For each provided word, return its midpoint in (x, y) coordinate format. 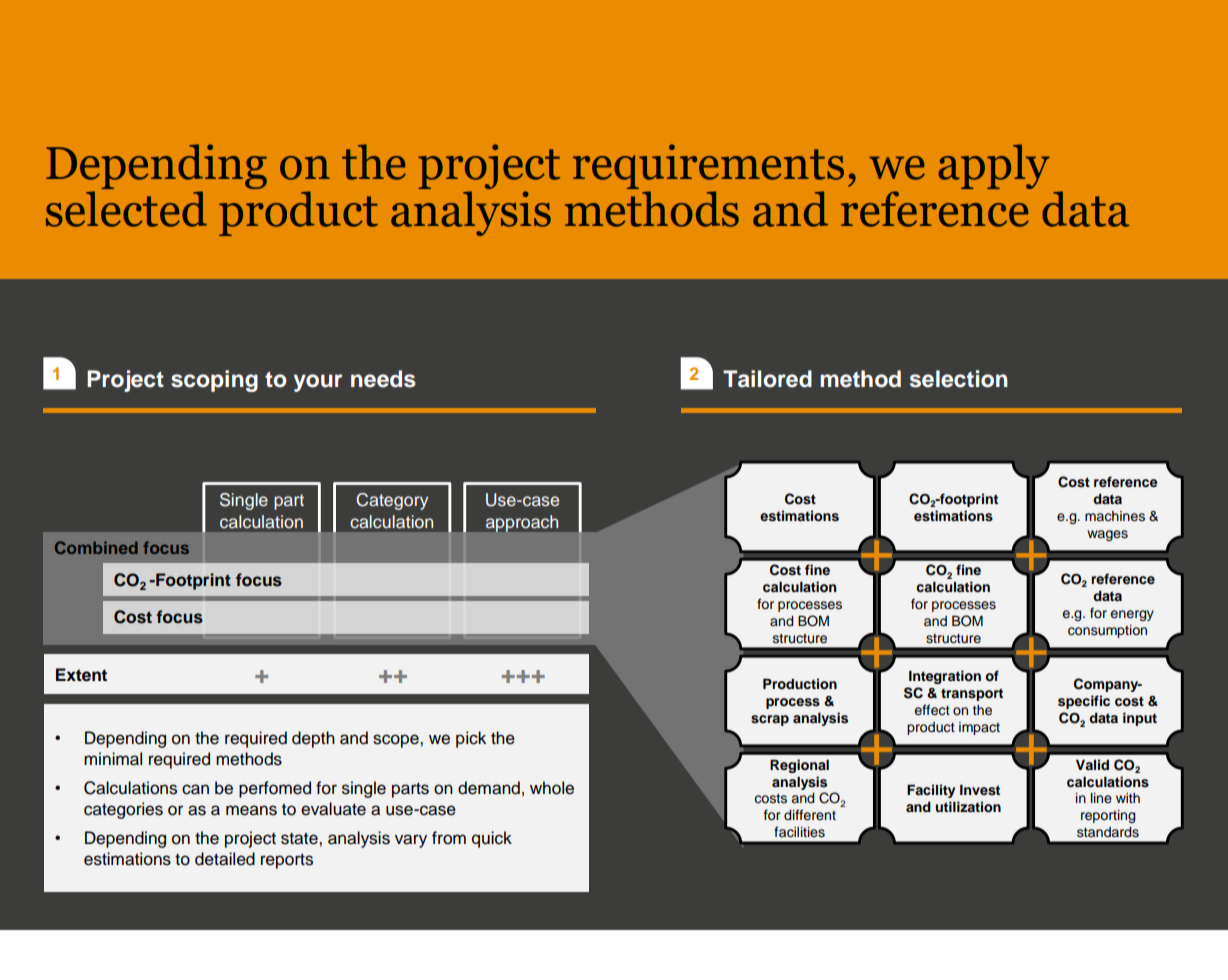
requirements (708, 166)
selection (959, 379)
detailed (225, 859)
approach (522, 523)
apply (994, 166)
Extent (81, 675)
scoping (214, 381)
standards (1108, 832)
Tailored (767, 379)
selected (126, 209)
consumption (1107, 631)
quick (492, 839)
